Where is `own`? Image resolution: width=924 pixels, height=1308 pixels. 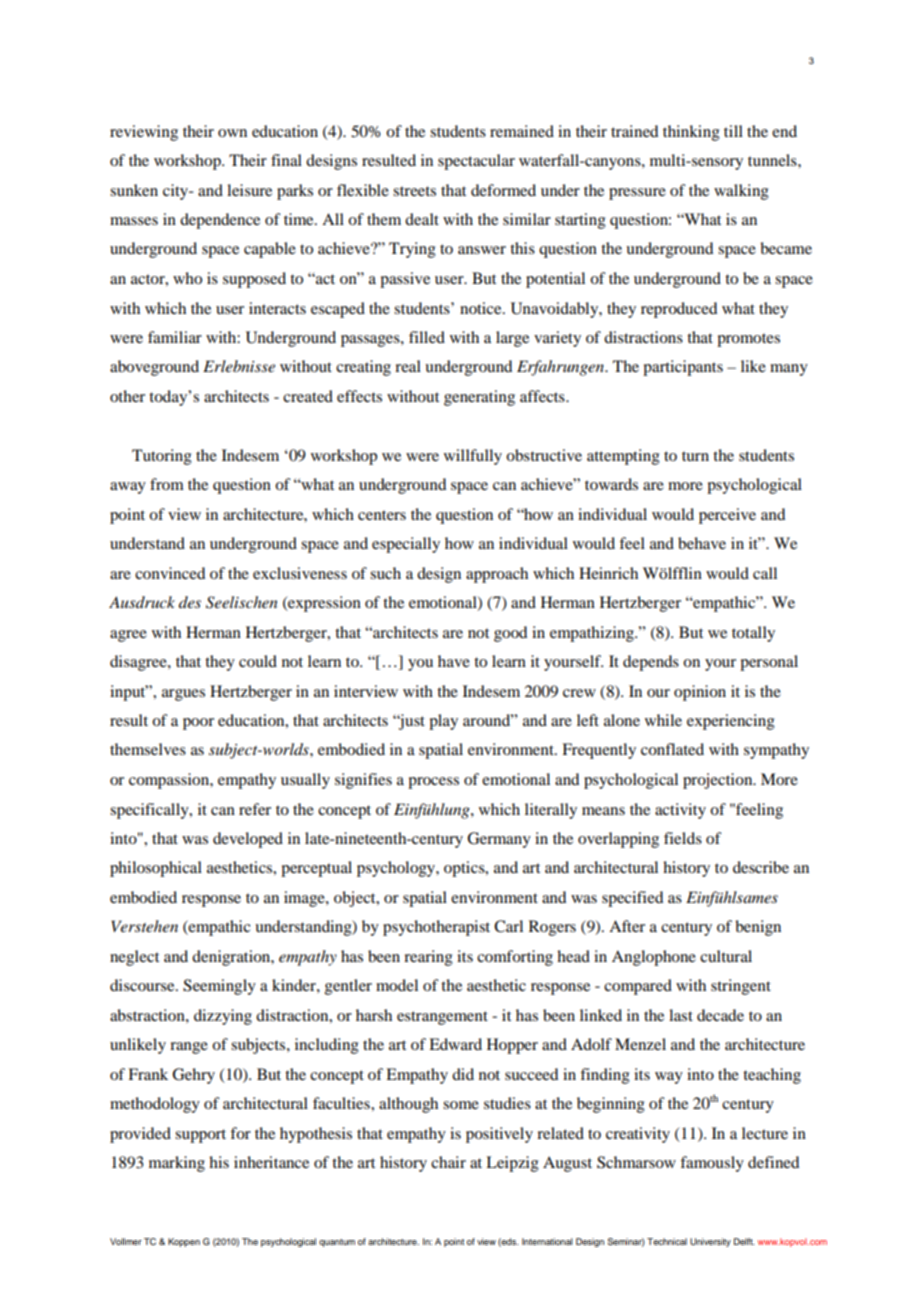 own is located at coordinates (232, 133).
